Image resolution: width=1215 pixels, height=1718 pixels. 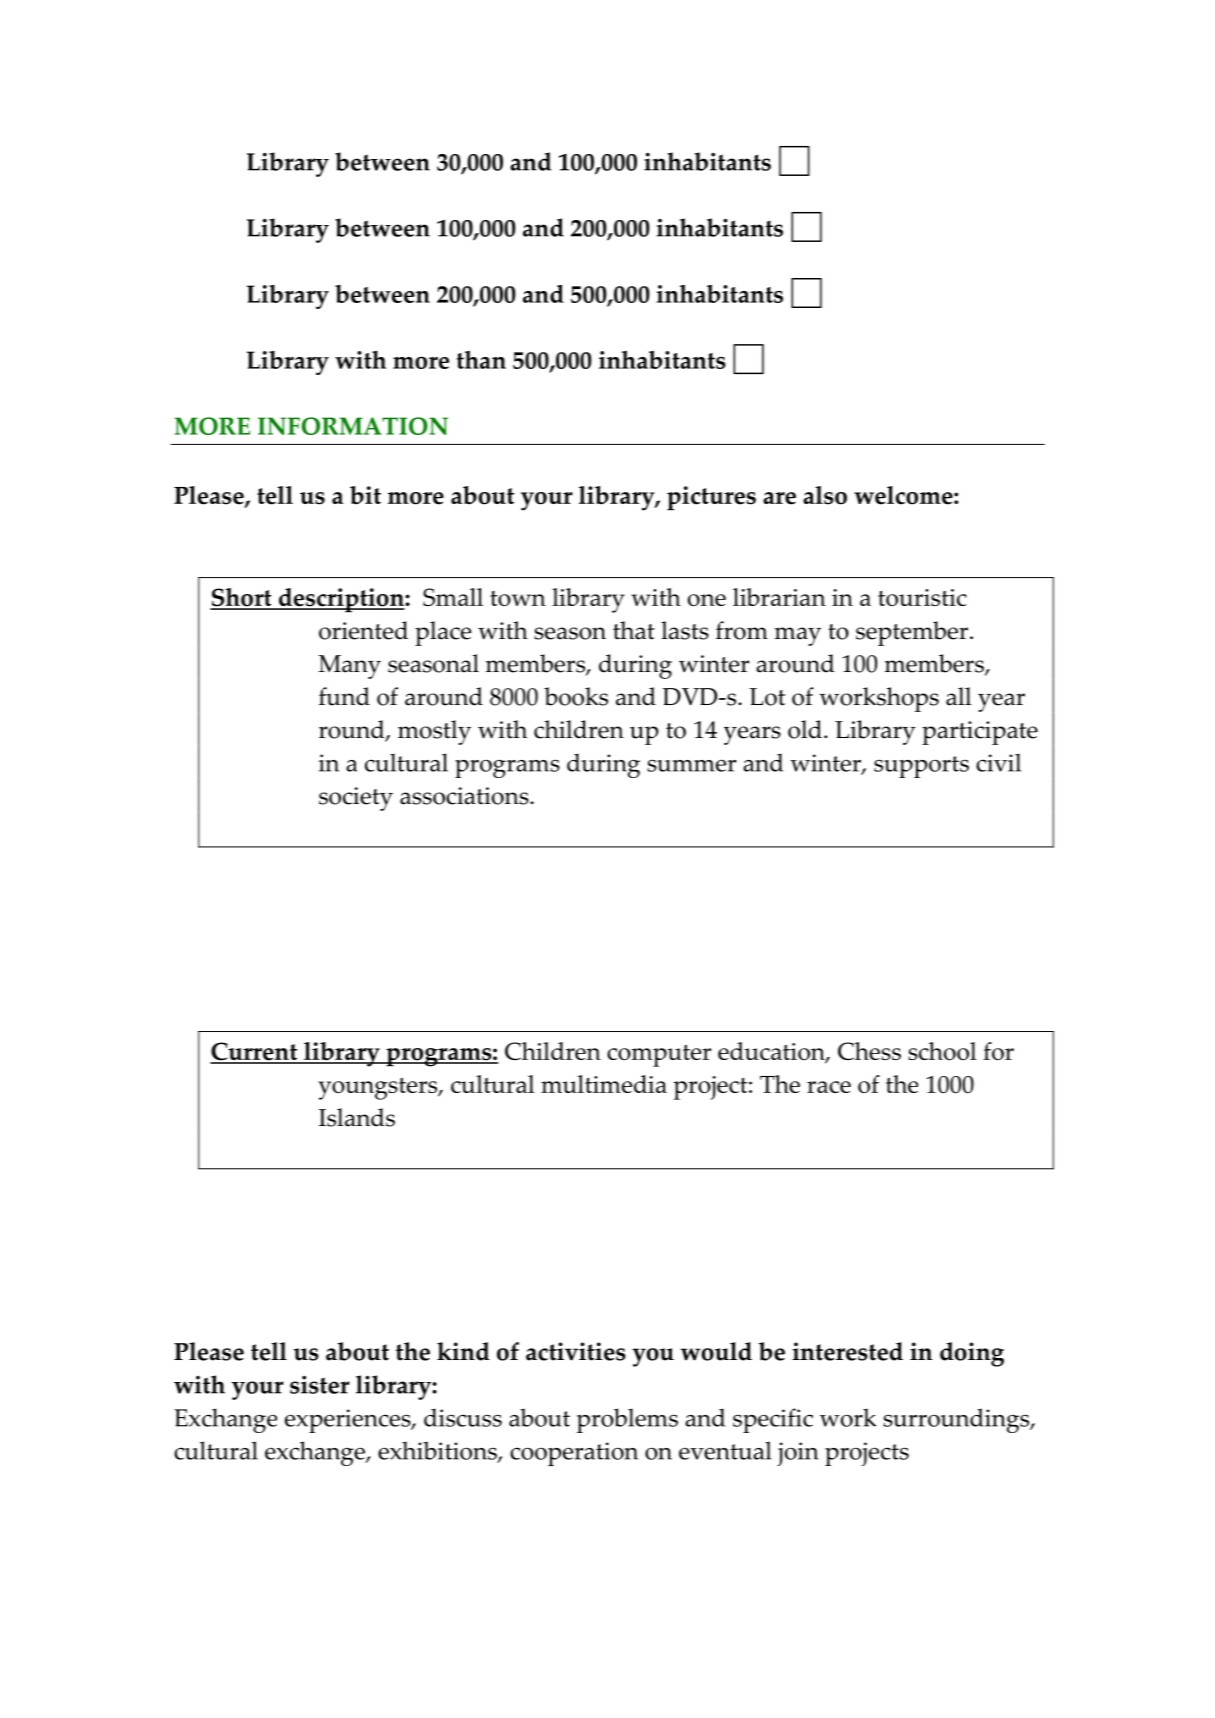 I want to click on school, so click(x=942, y=1051).
